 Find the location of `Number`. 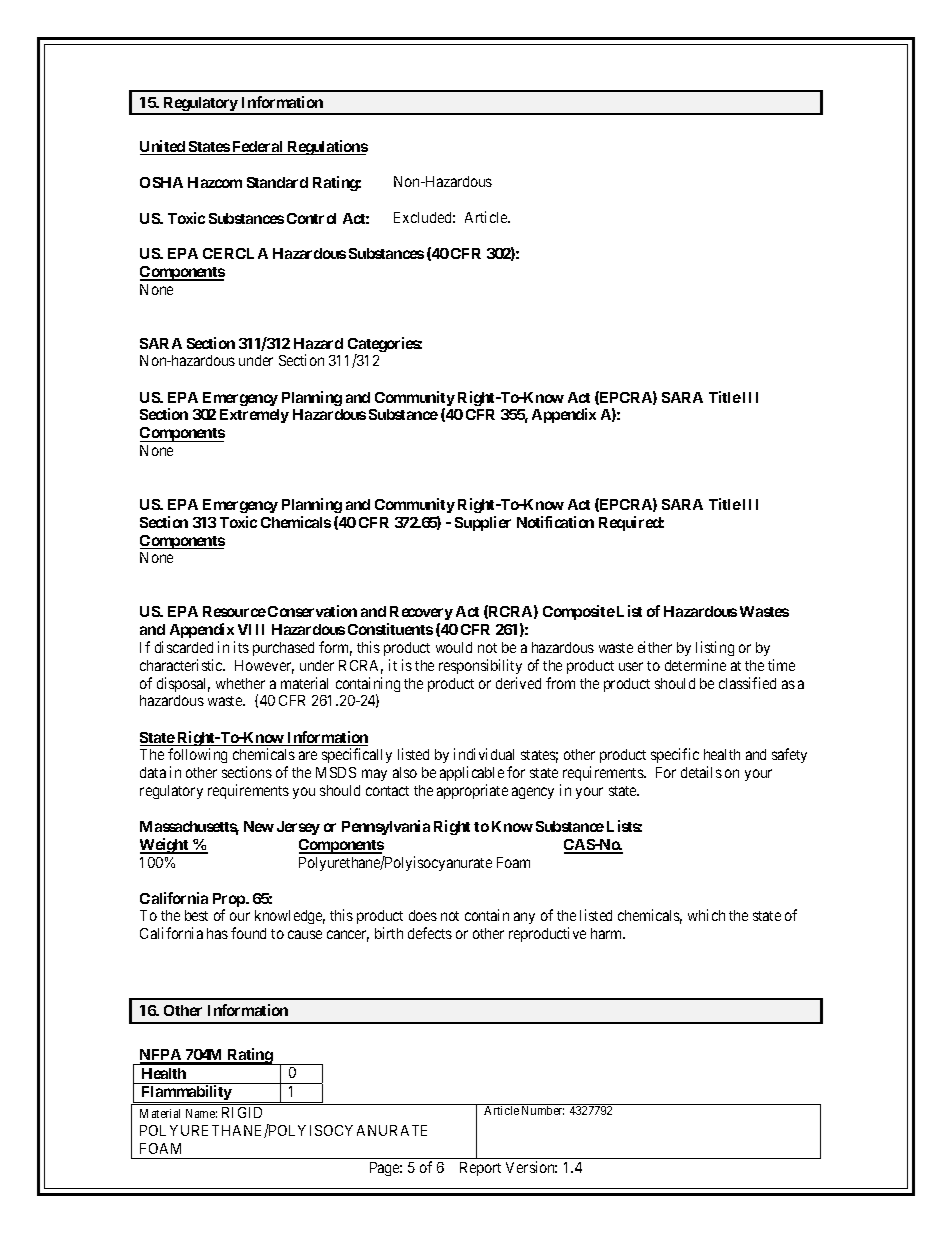

Number is located at coordinates (543, 1110).
